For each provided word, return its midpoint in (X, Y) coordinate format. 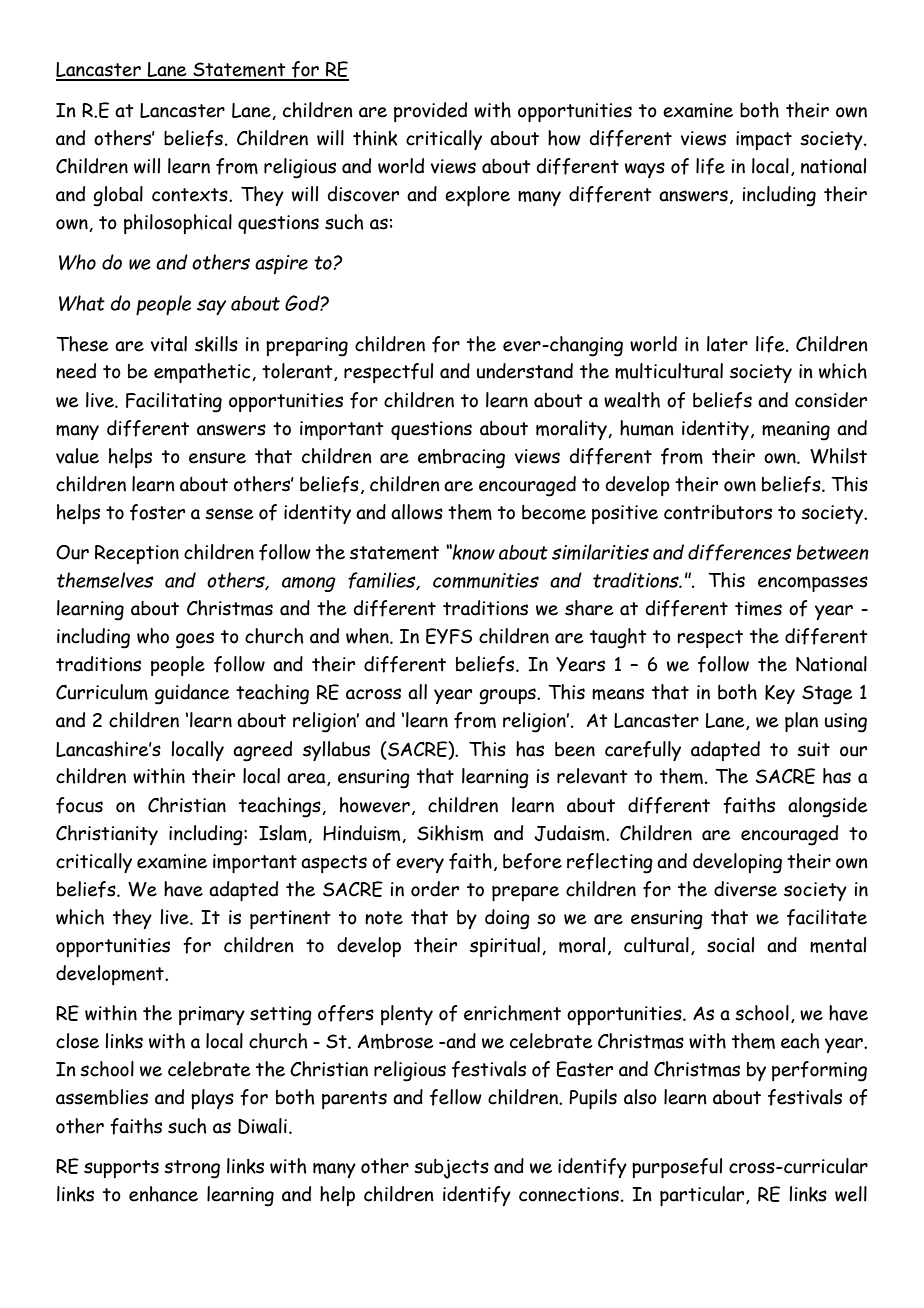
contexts (191, 195)
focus (79, 805)
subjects (451, 1169)
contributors (718, 512)
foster (157, 512)
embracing (461, 459)
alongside (827, 807)
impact (764, 140)
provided (430, 112)
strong (192, 1169)
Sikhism (450, 833)
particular (703, 1196)
